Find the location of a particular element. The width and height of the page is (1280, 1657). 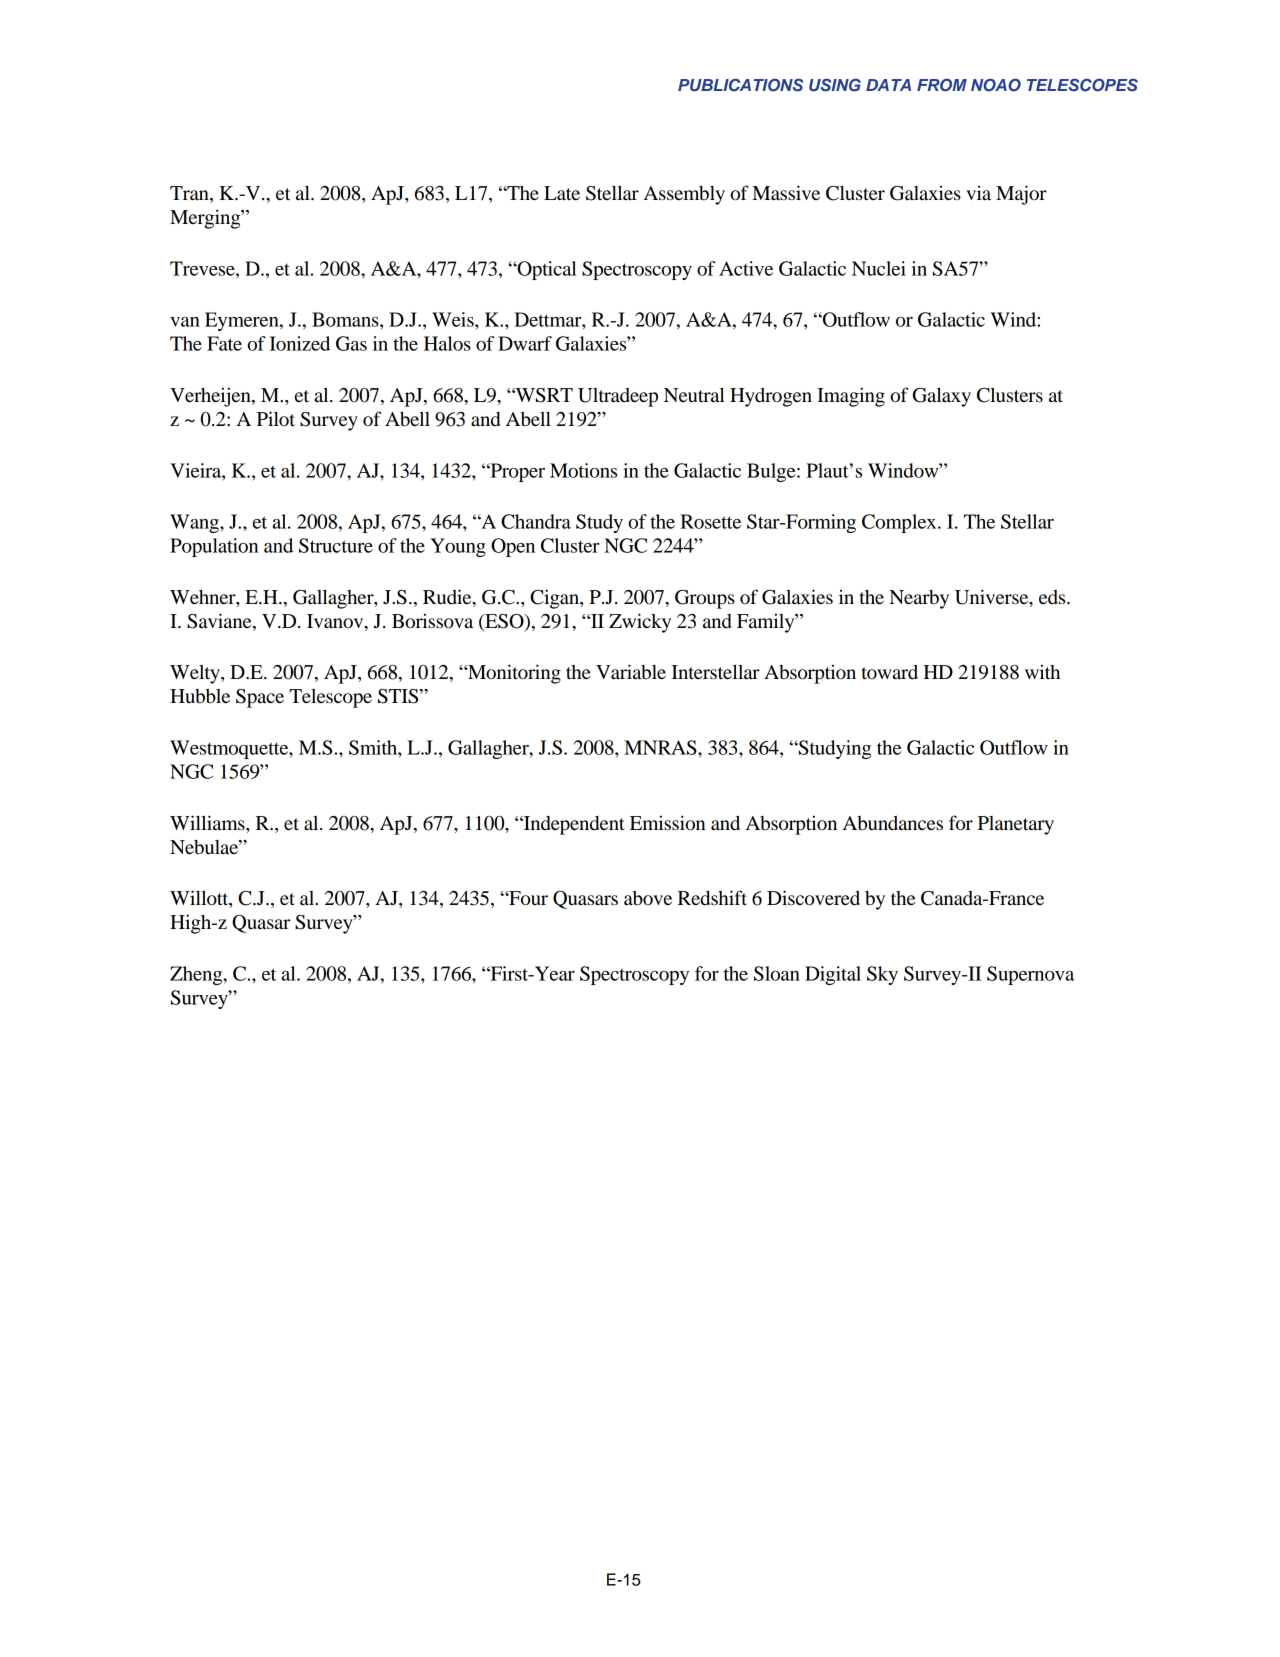

Variable is located at coordinates (631, 672).
